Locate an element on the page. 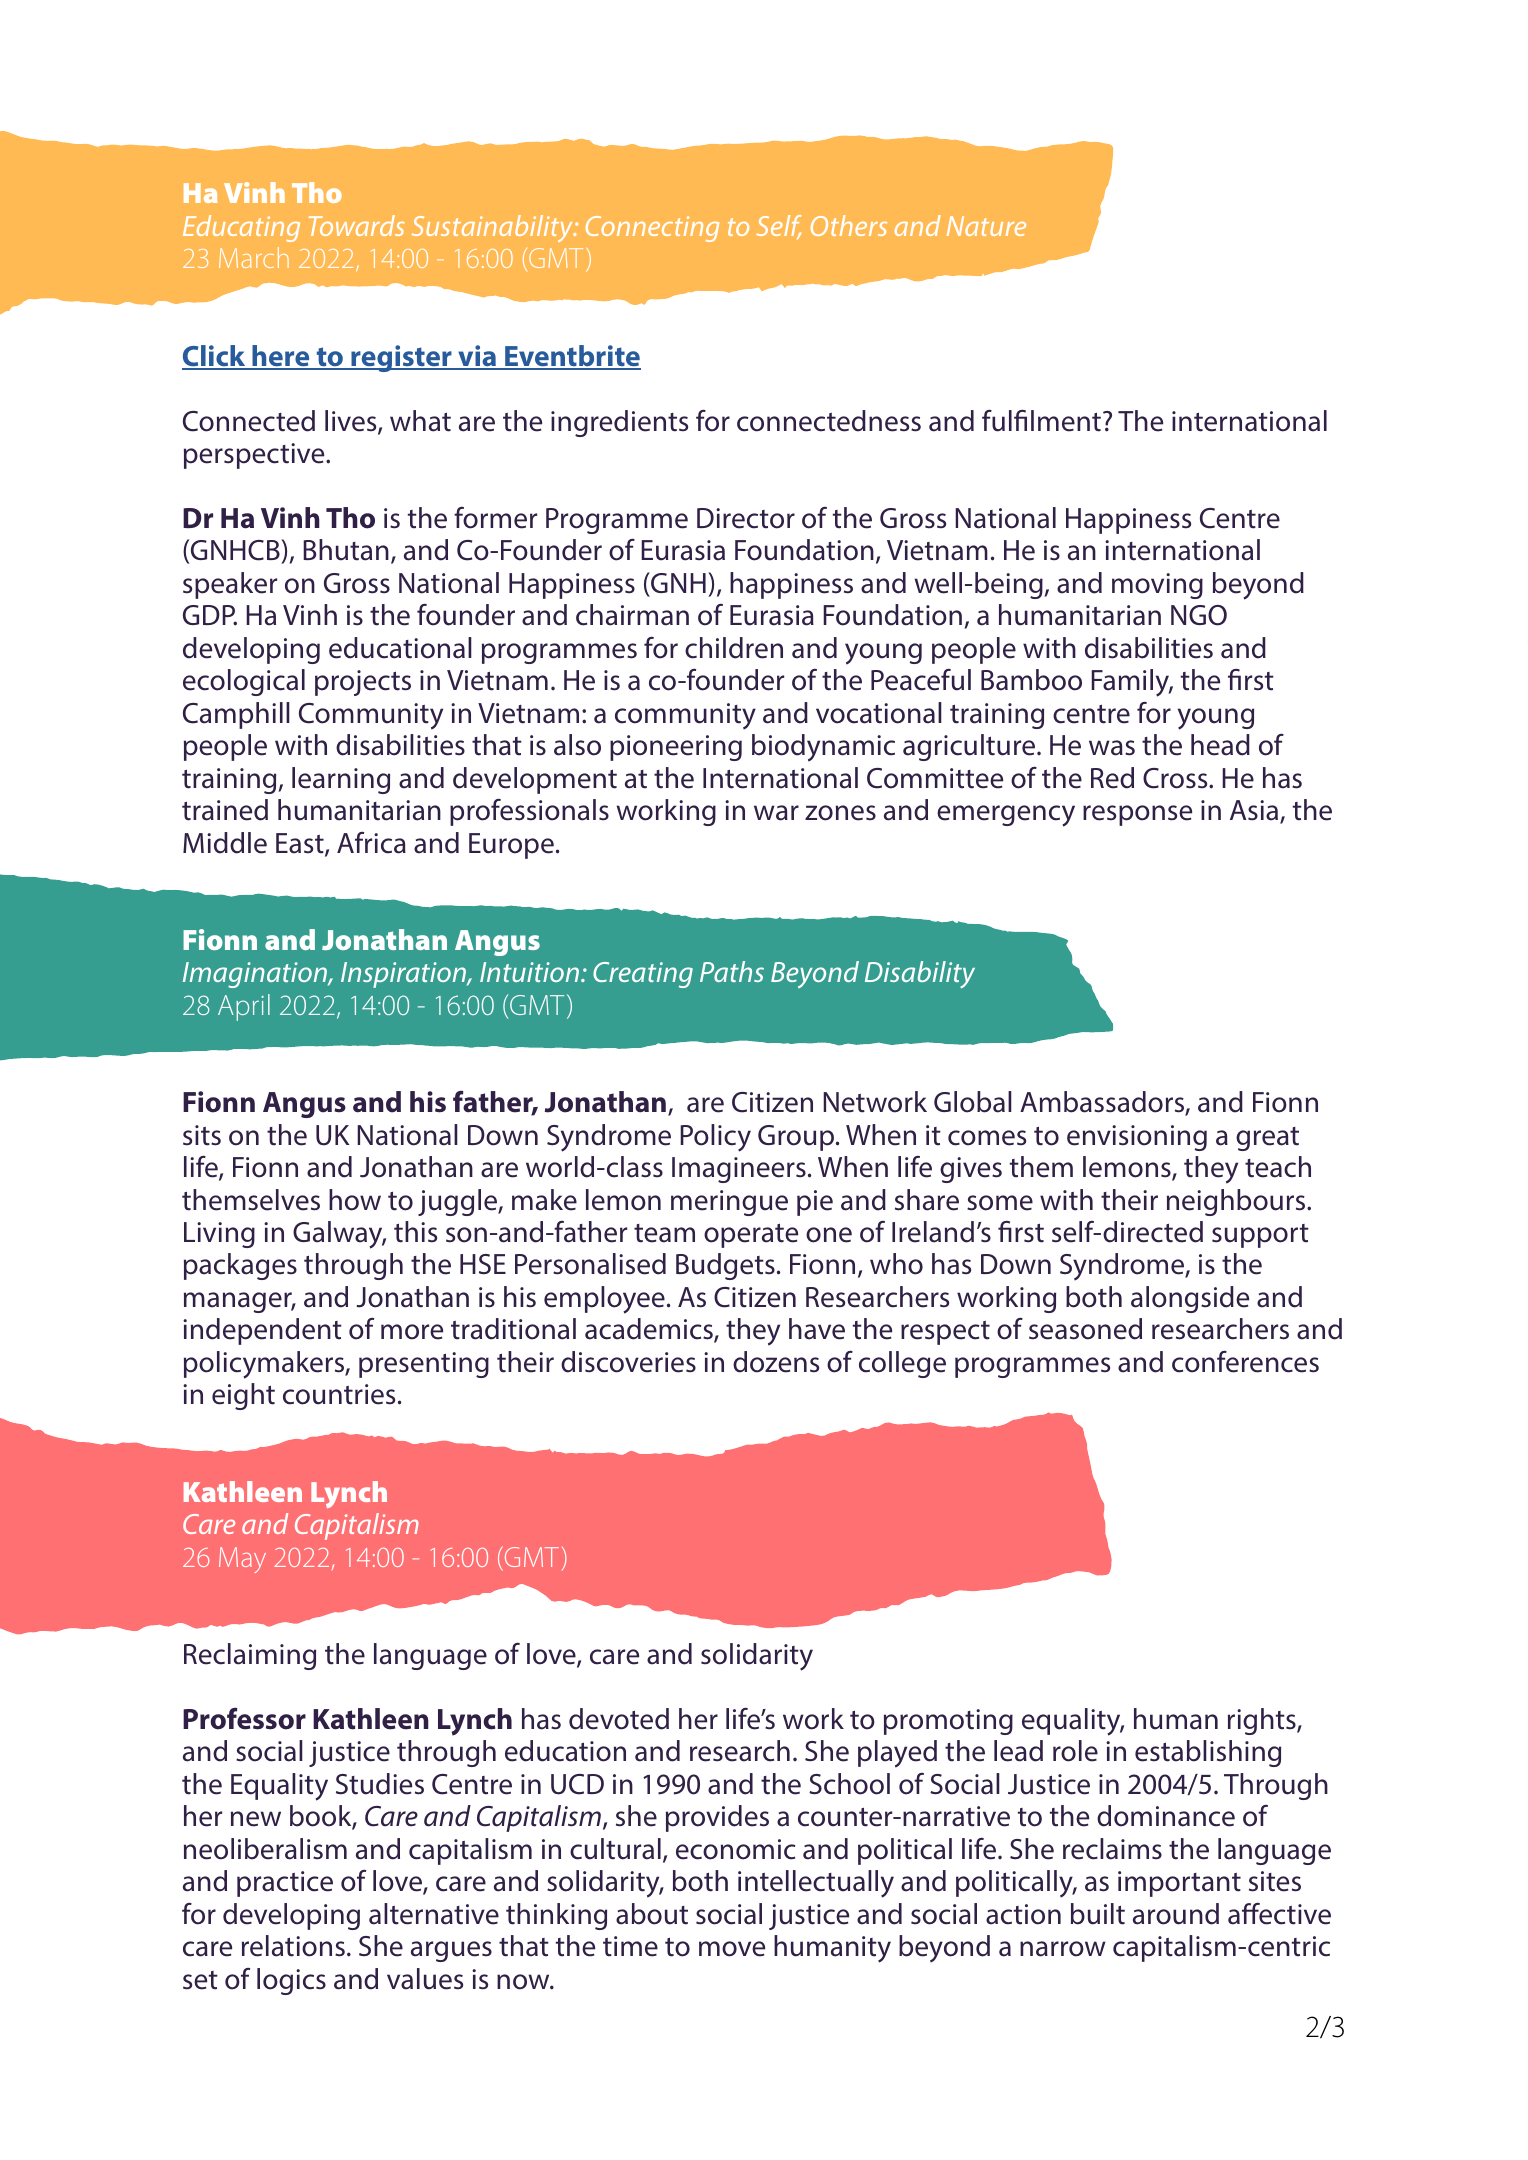 This page has height=2160, width=1528. Towards is located at coordinates (357, 225).
